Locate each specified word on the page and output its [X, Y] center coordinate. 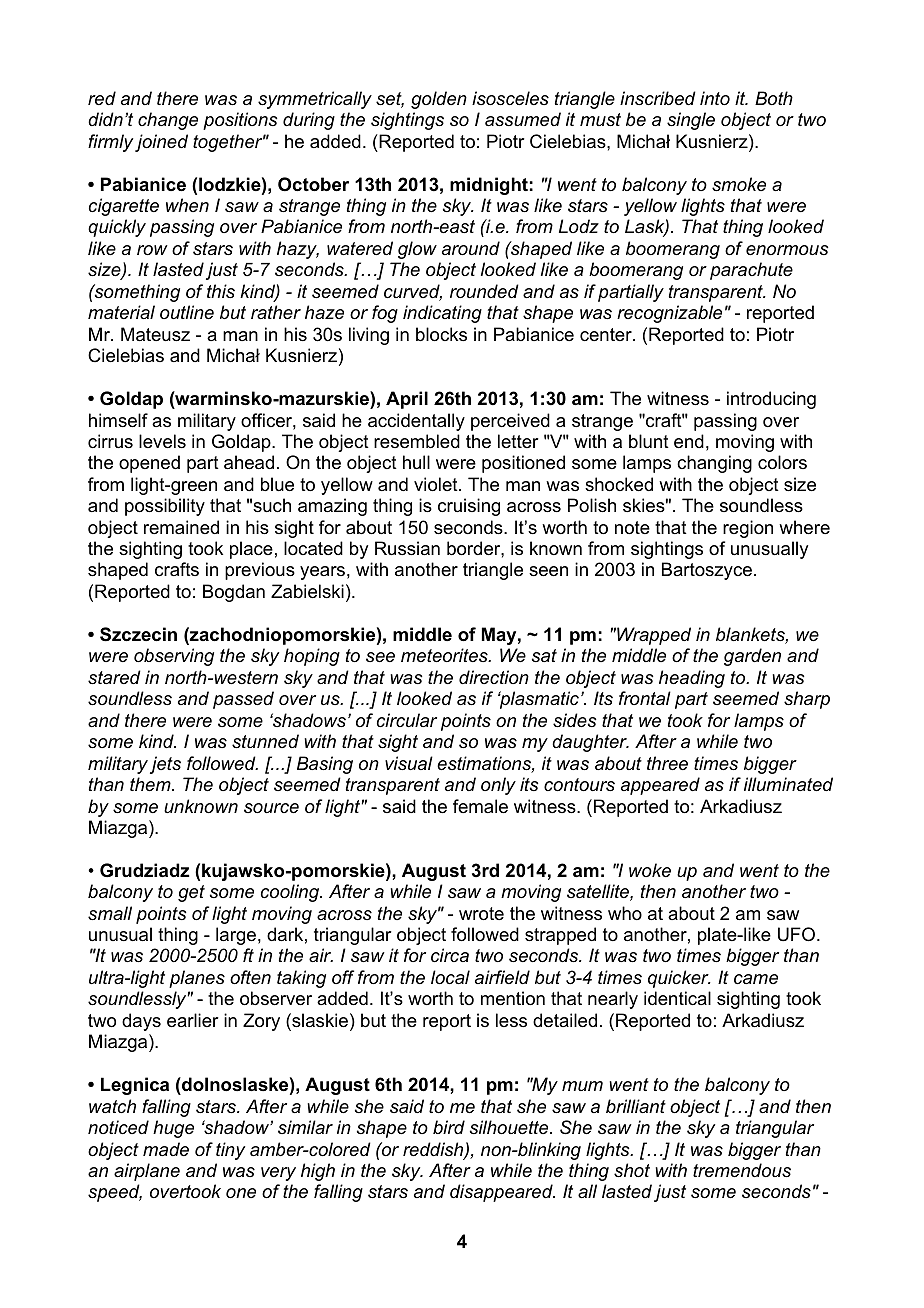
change [168, 121]
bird [449, 1127]
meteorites [445, 655]
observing [174, 657]
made [166, 1149]
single [691, 121]
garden [752, 657]
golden [439, 100]
